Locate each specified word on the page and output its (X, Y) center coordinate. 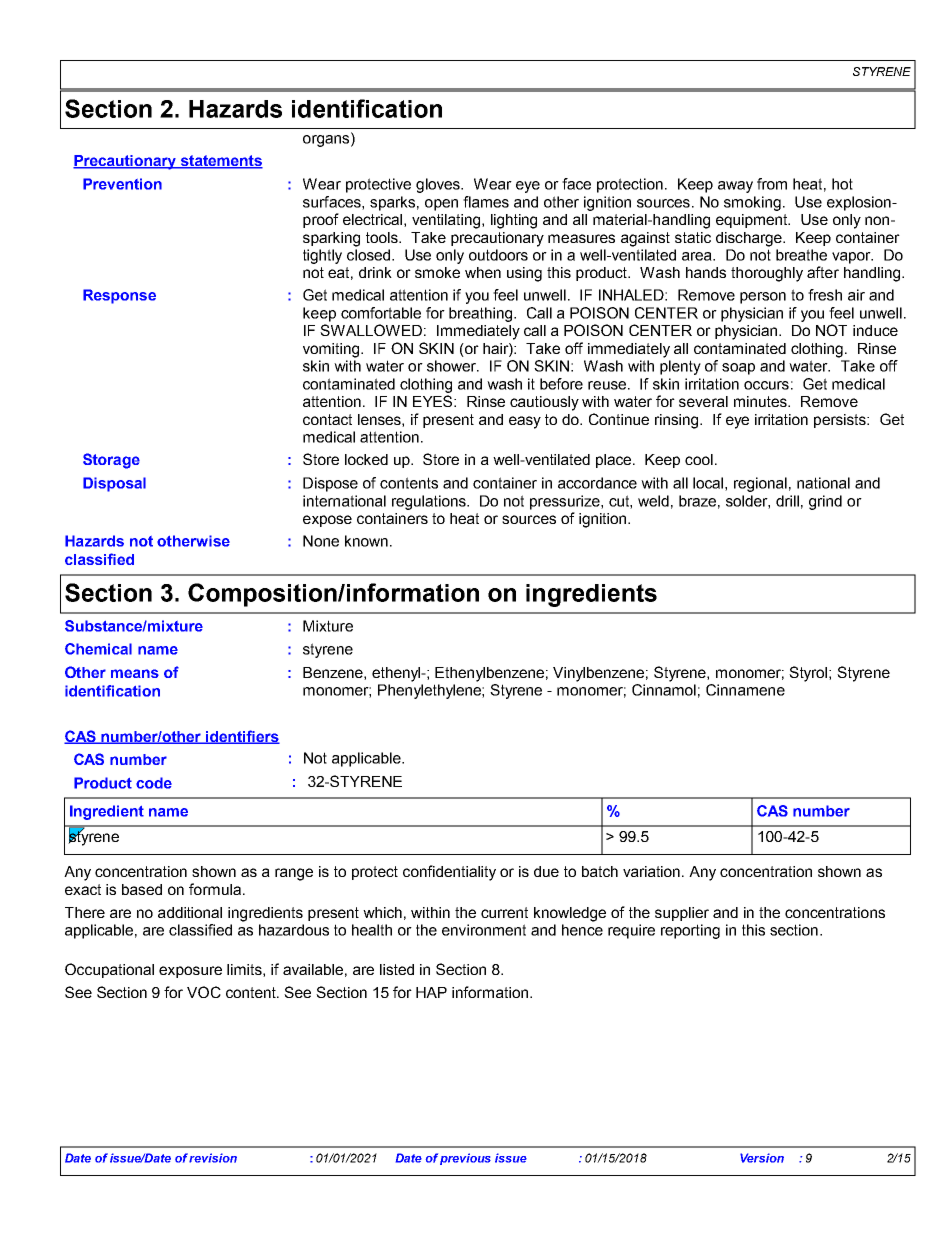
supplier (682, 914)
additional (190, 912)
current (504, 912)
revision (213, 1158)
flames (486, 202)
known (366, 541)
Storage (111, 461)
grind (825, 502)
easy (525, 422)
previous (465, 1159)
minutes (761, 401)
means (135, 673)
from (772, 184)
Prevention (122, 184)
